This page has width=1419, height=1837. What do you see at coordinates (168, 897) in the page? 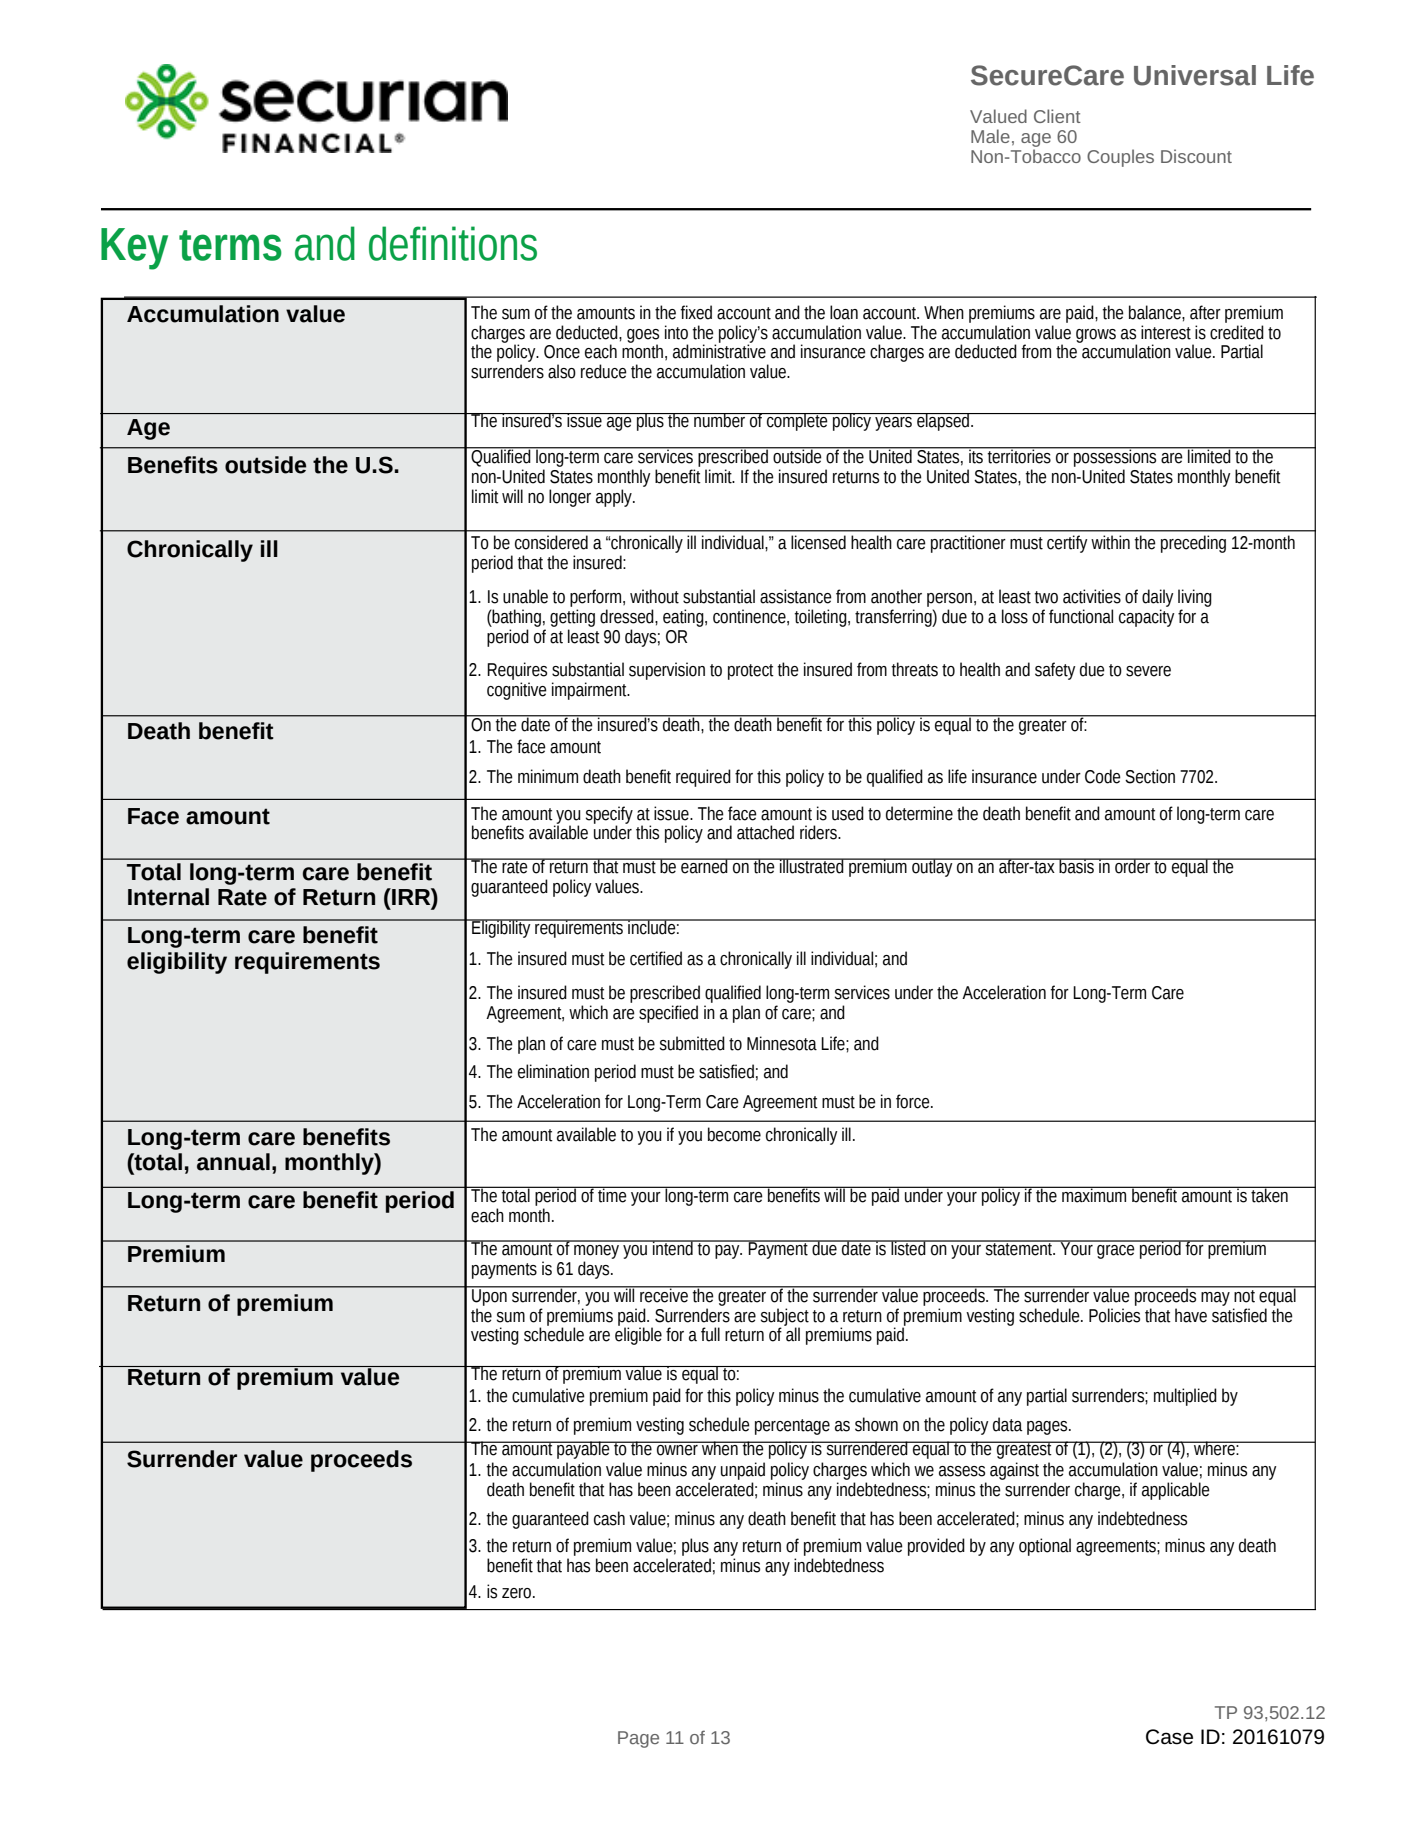
I see `Internal` at bounding box center [168, 897].
